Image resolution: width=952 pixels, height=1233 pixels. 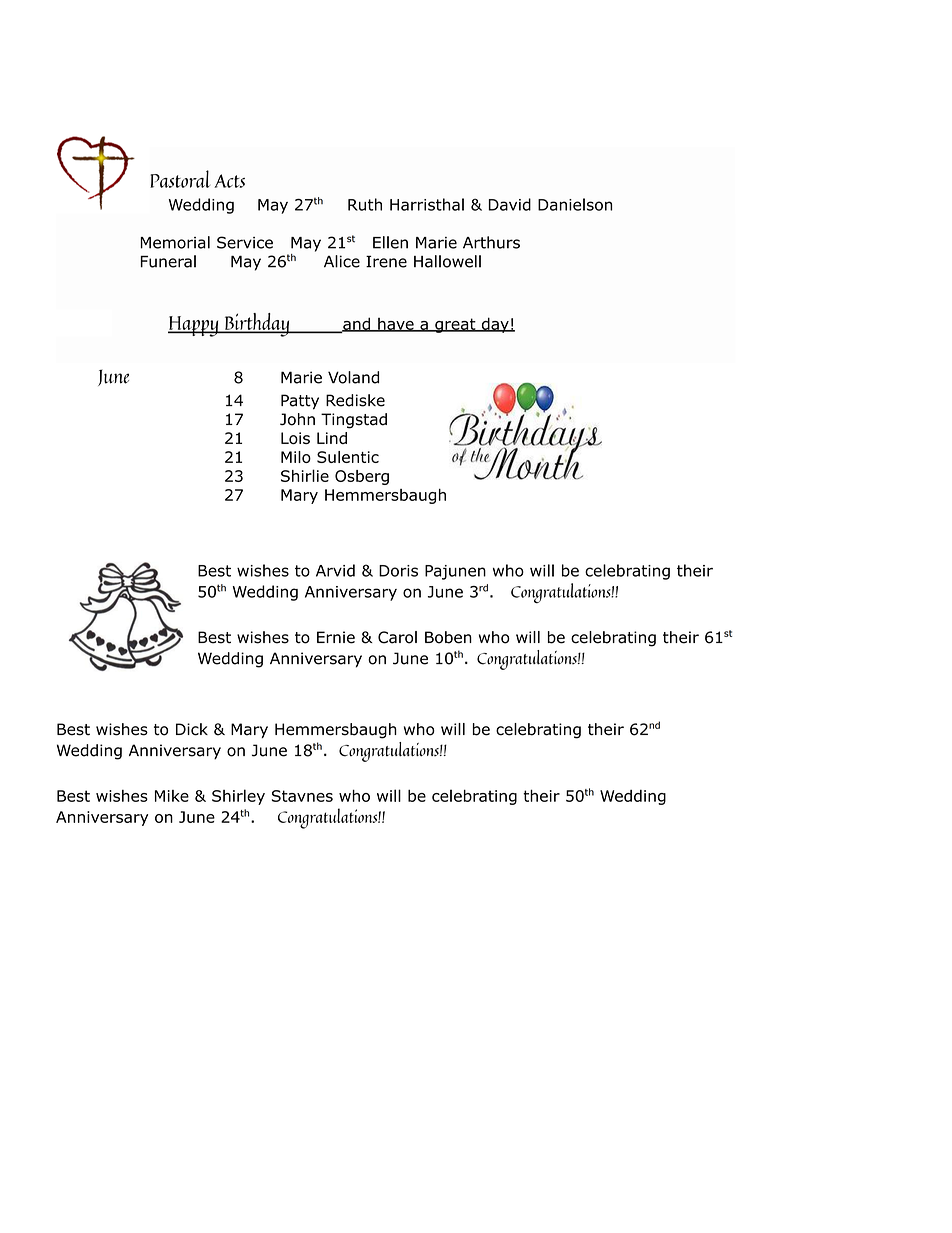 What do you see at coordinates (238, 797) in the screenshot?
I see `Shirley` at bounding box center [238, 797].
